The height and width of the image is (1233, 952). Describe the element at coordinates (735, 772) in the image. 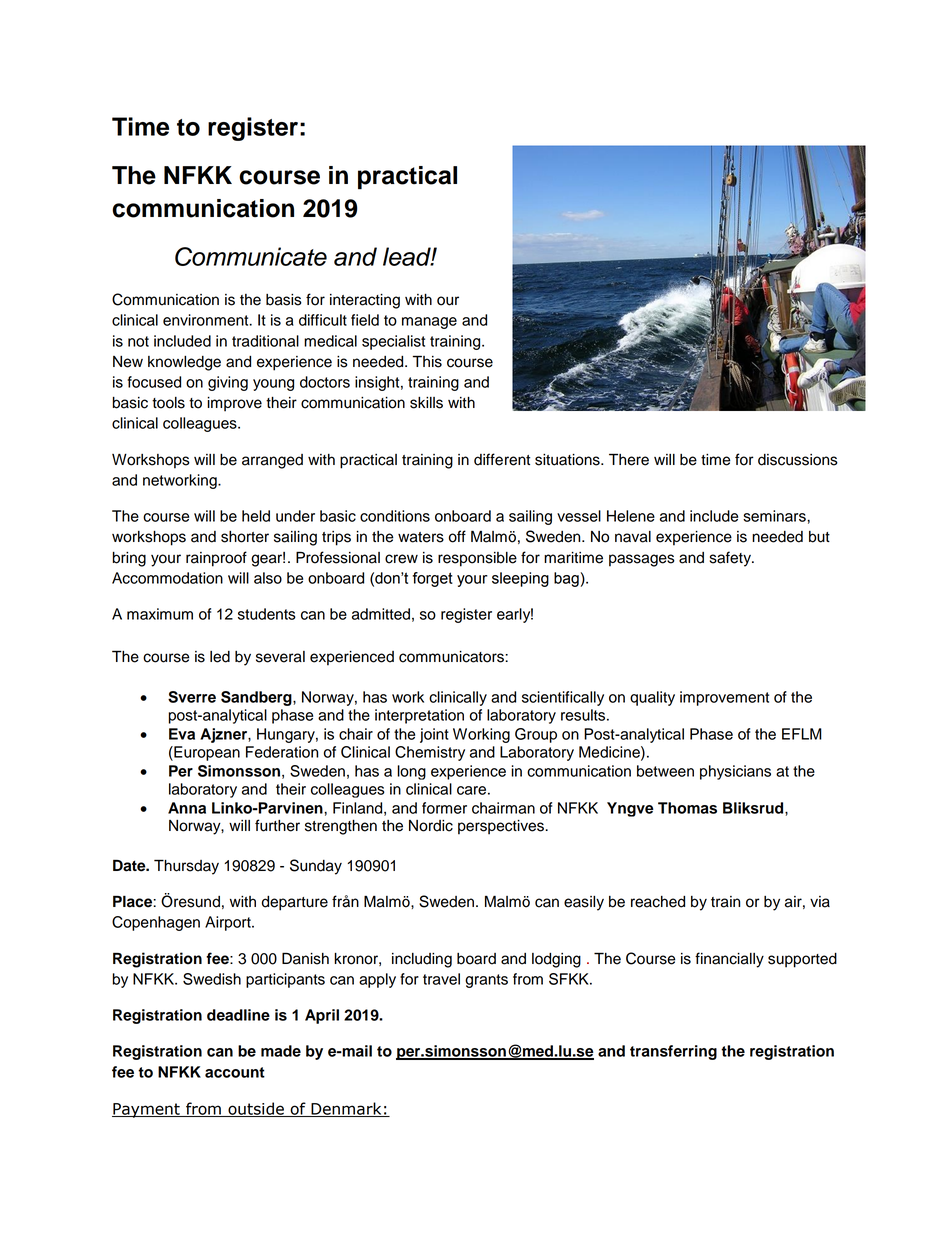

I see `physicians` at that location.
